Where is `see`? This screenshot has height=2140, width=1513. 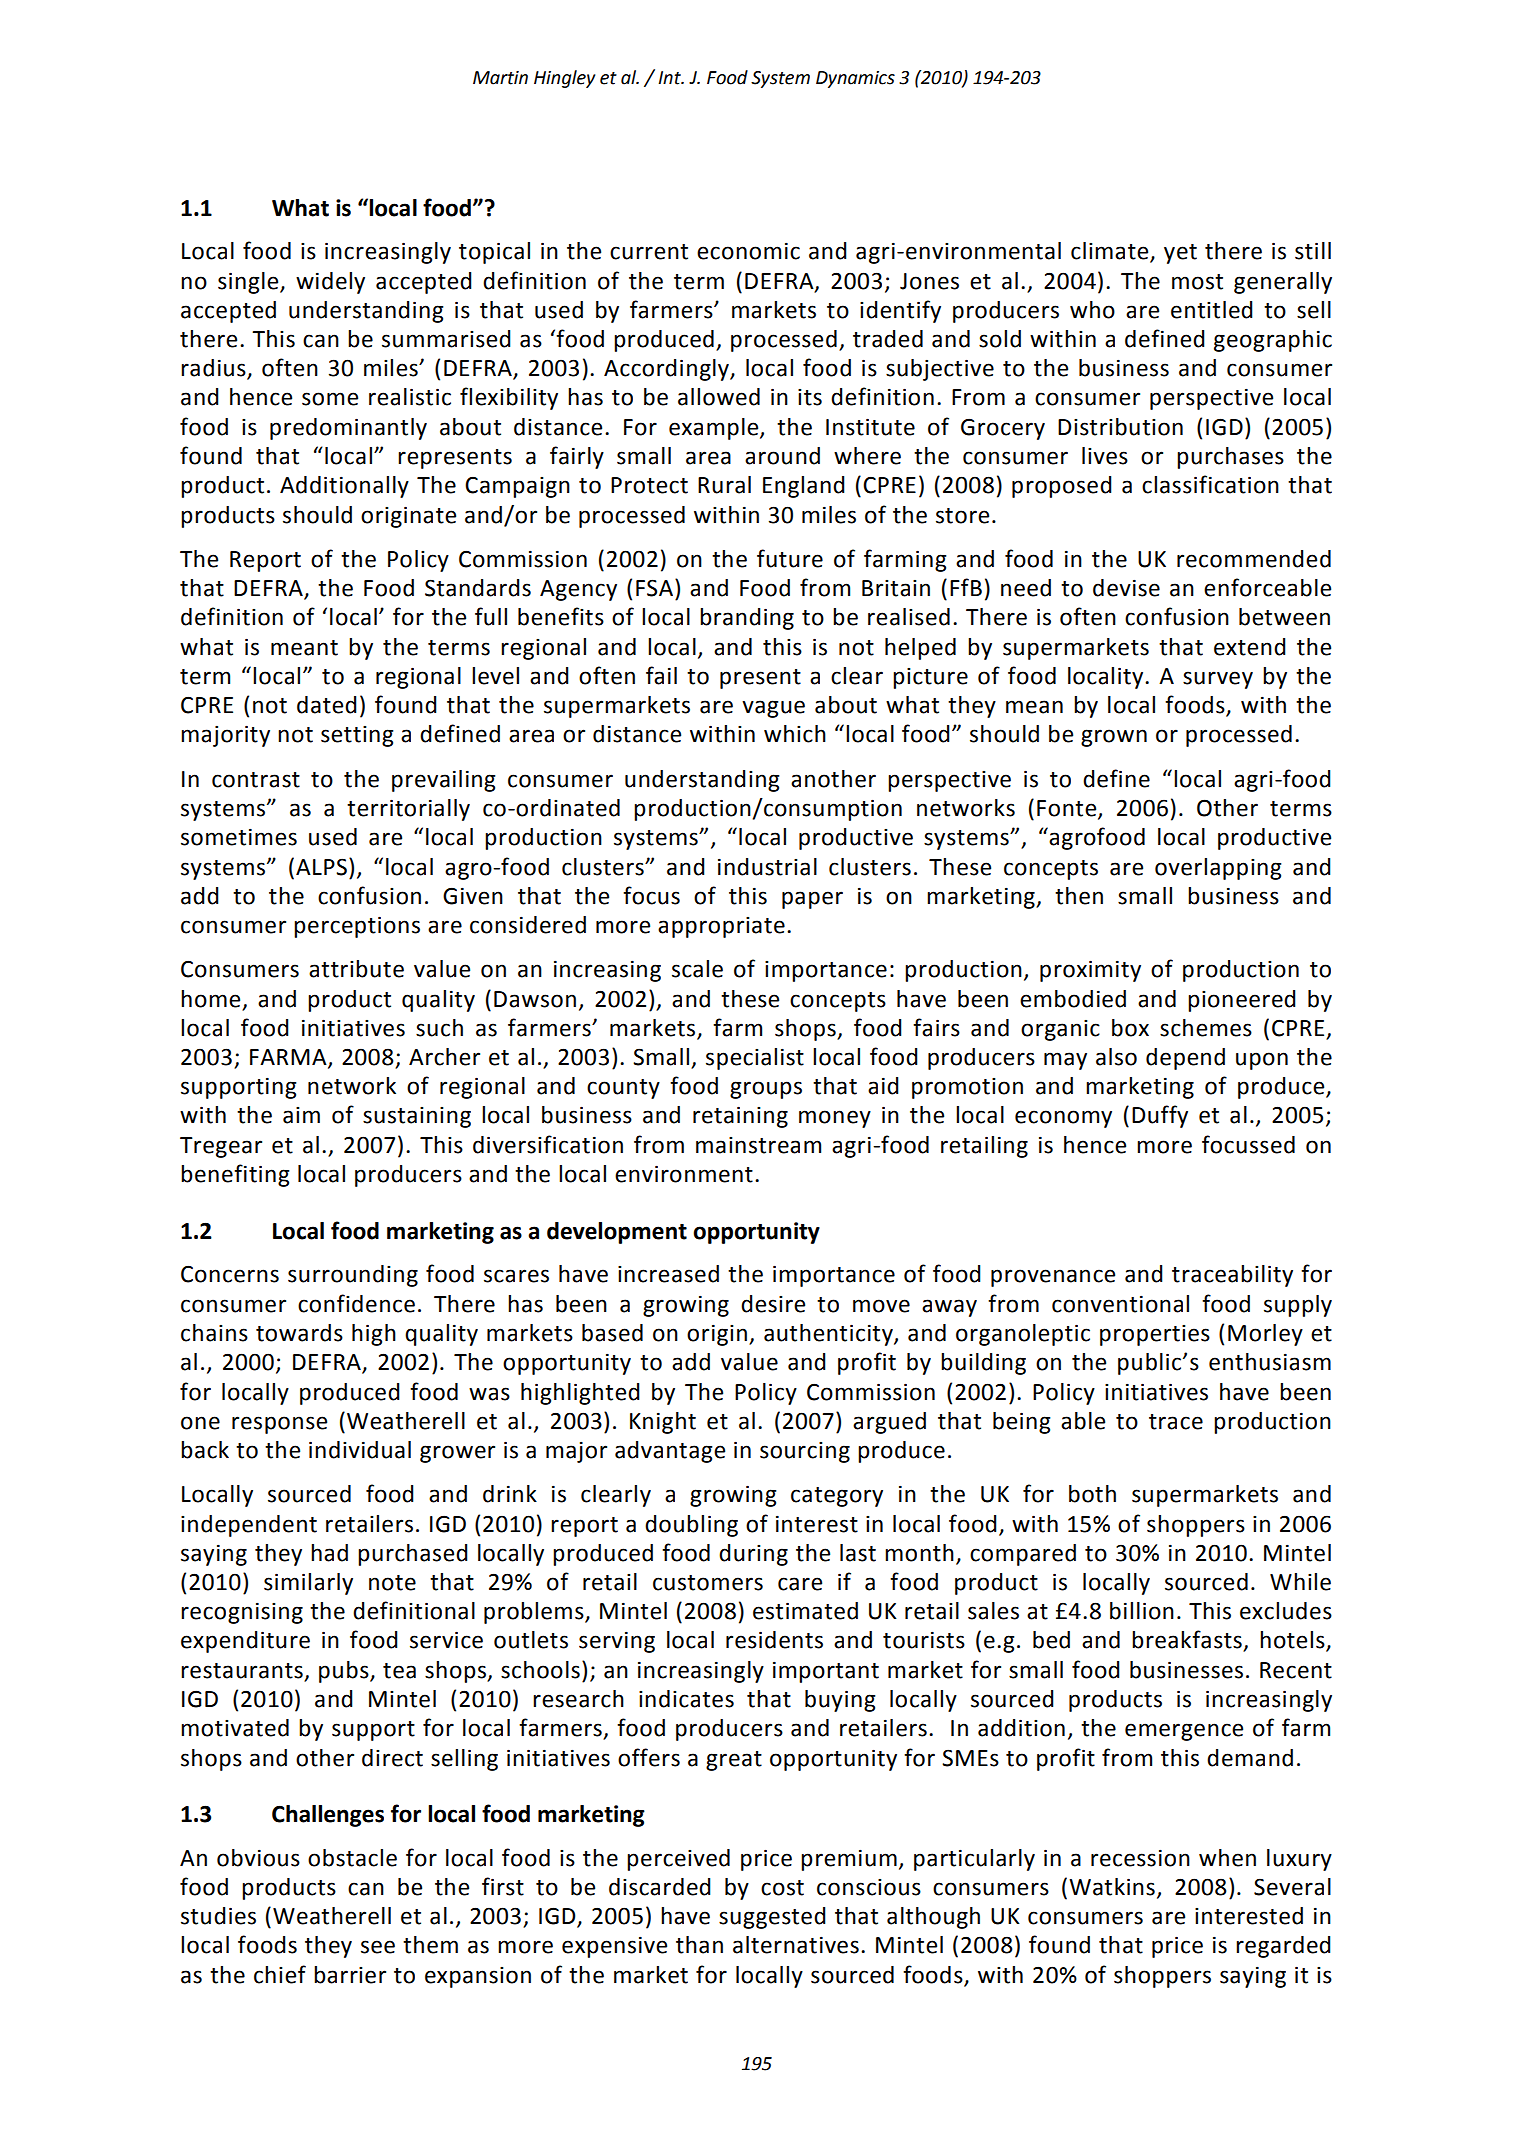 see is located at coordinates (378, 1947).
